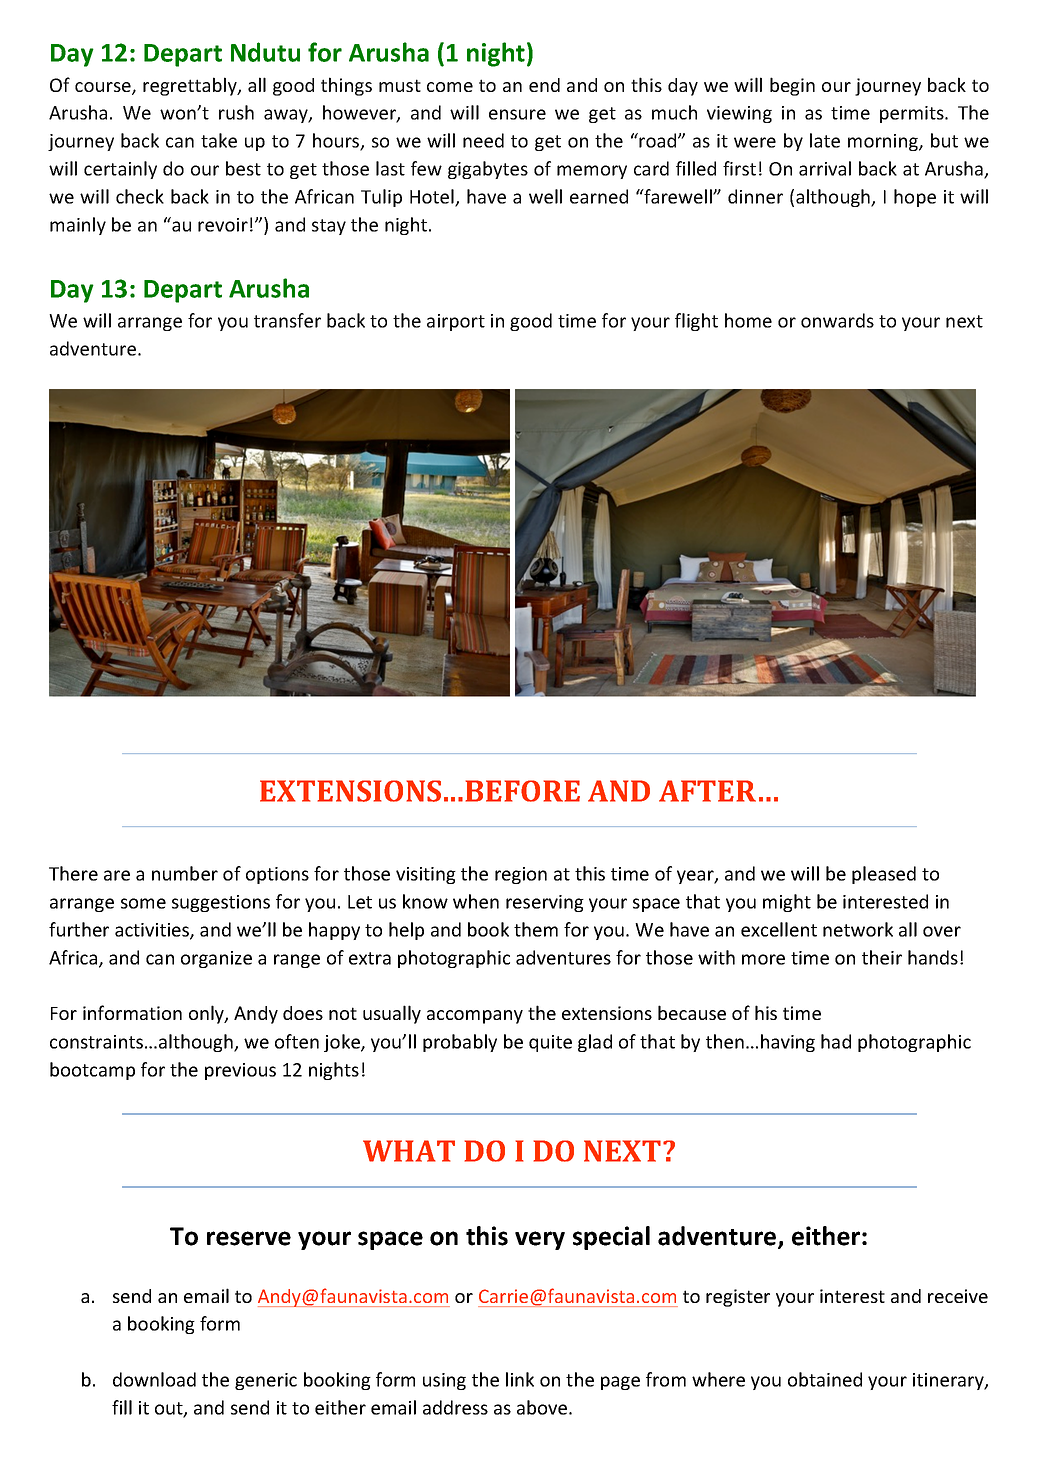  What do you see at coordinates (825, 140) in the document?
I see `late` at bounding box center [825, 140].
